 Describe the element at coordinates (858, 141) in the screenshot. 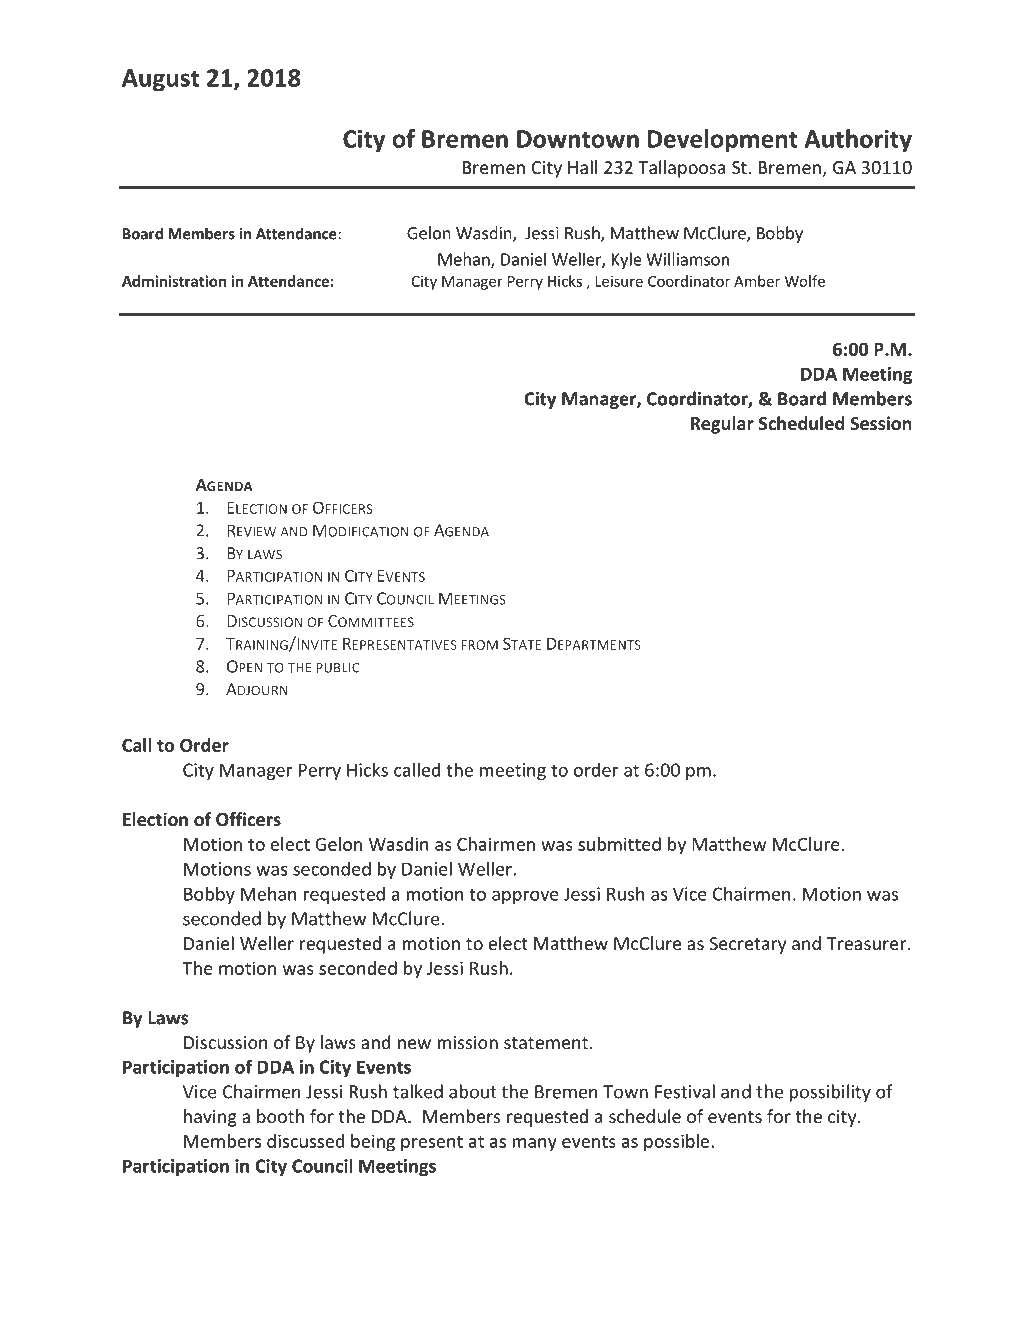

I see `Authority` at that location.
